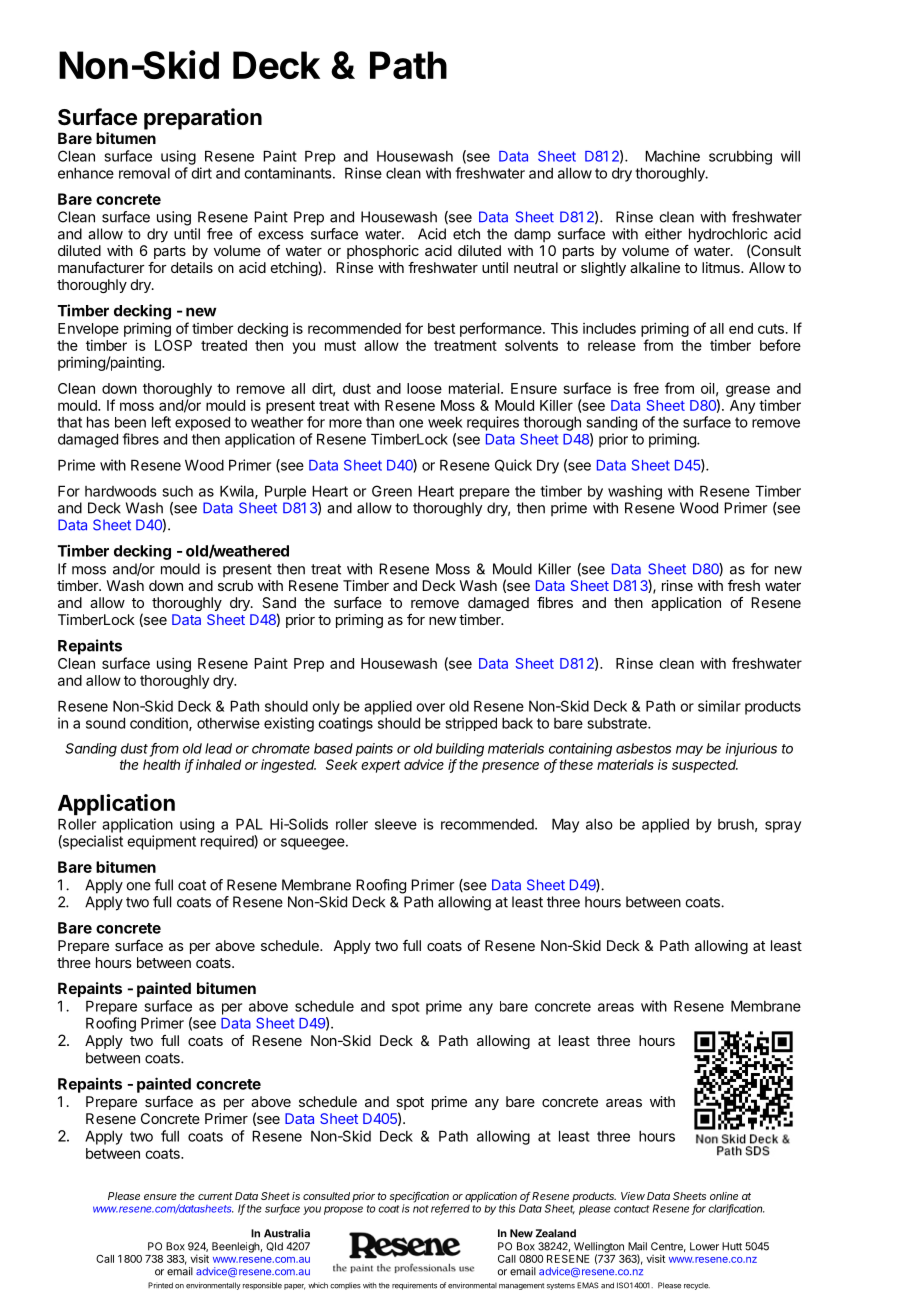 This document has width=924, height=1308. I want to click on over, so click(430, 707).
